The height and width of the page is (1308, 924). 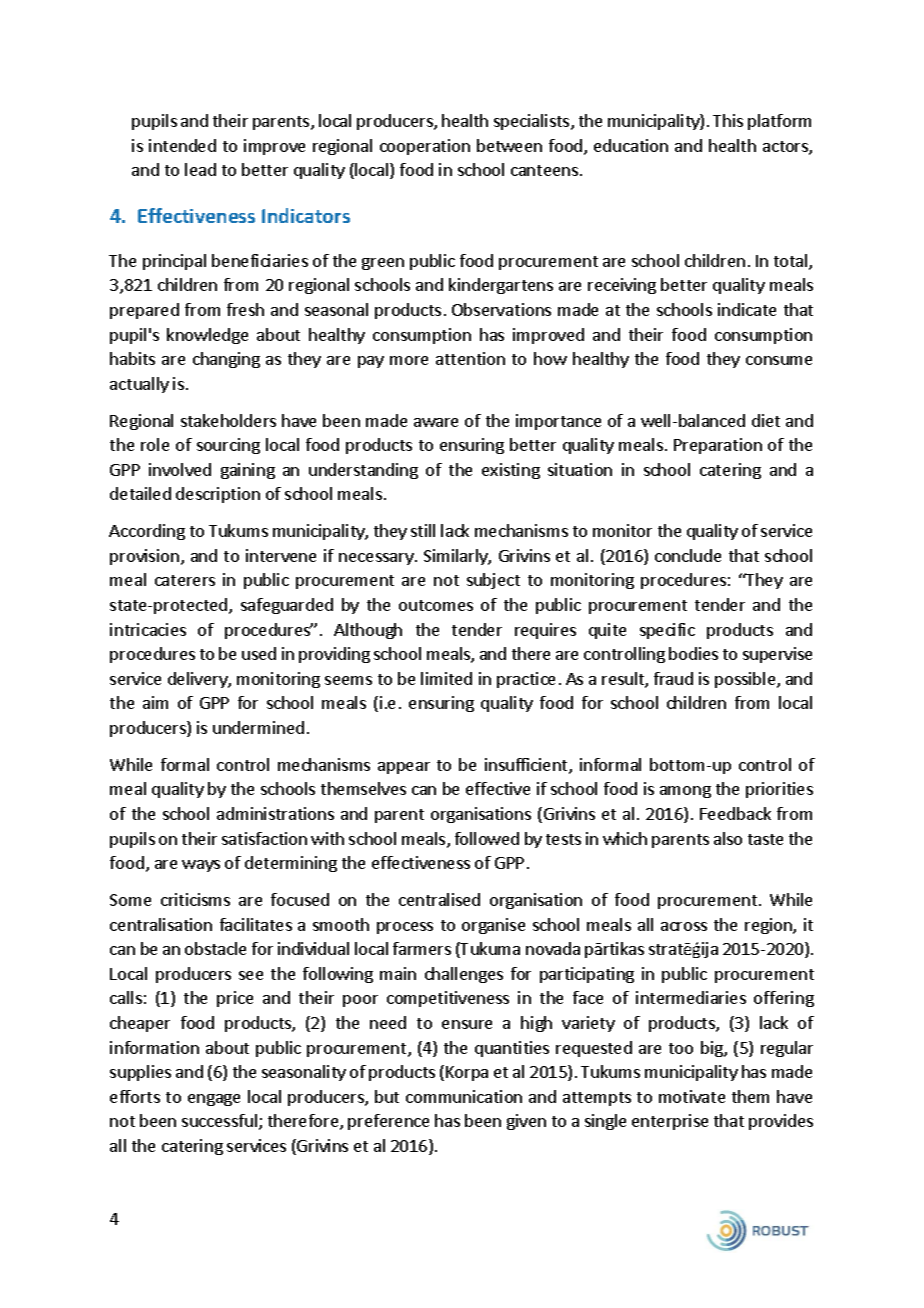 What do you see at coordinates (667, 631) in the page?
I see `specific` at bounding box center [667, 631].
